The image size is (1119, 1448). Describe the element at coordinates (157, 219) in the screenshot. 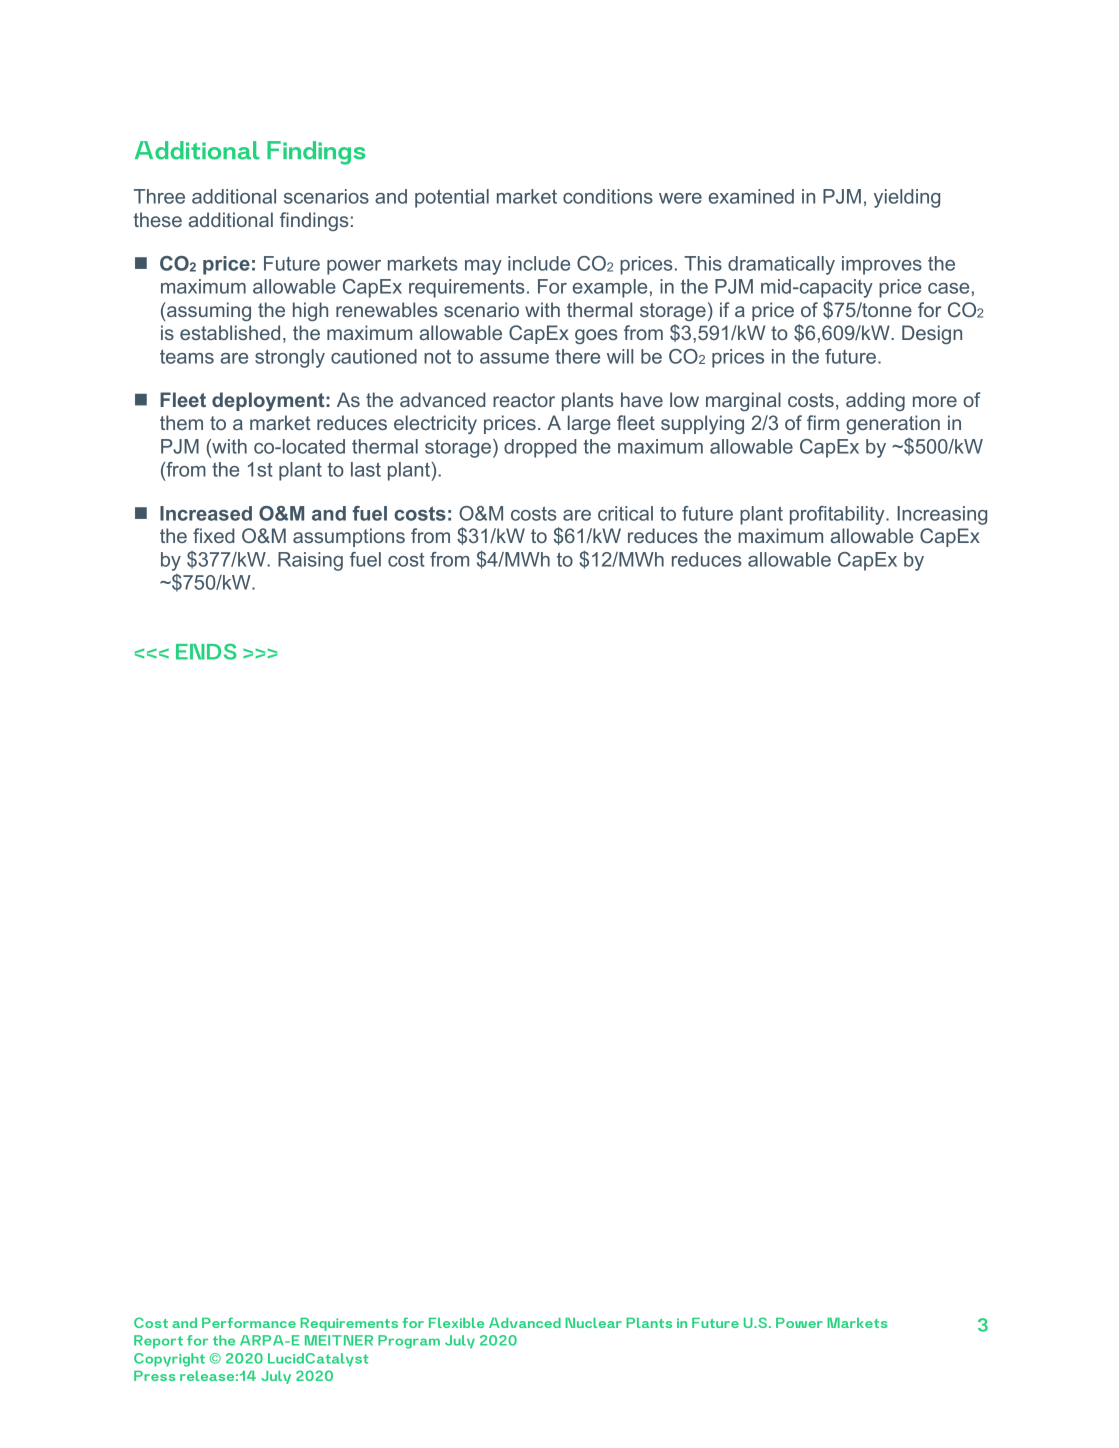

I see `these` at that location.
